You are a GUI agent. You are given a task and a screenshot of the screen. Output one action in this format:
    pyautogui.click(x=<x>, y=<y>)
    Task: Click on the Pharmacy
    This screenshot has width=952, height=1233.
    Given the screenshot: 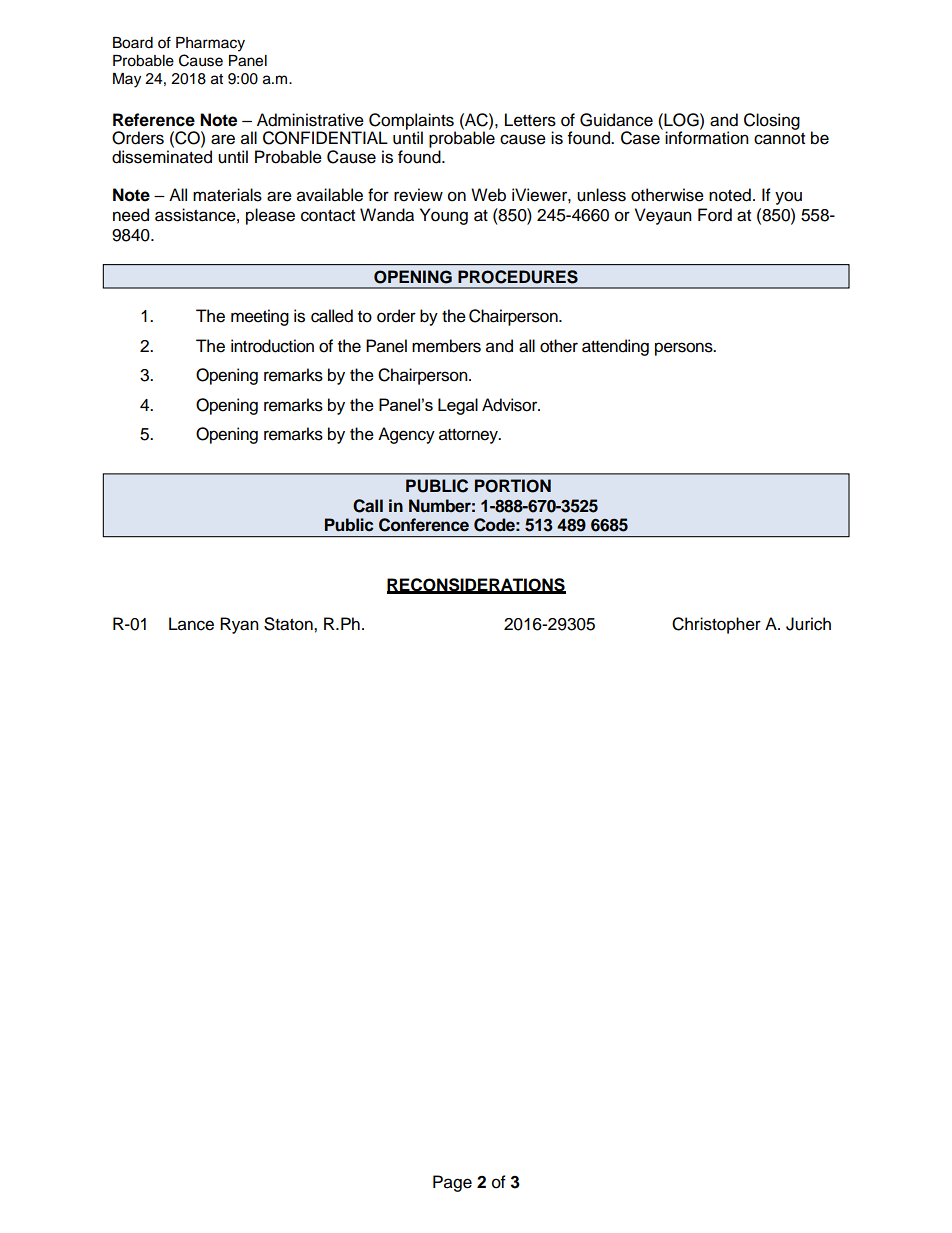 What is the action you would take?
    pyautogui.click(x=210, y=44)
